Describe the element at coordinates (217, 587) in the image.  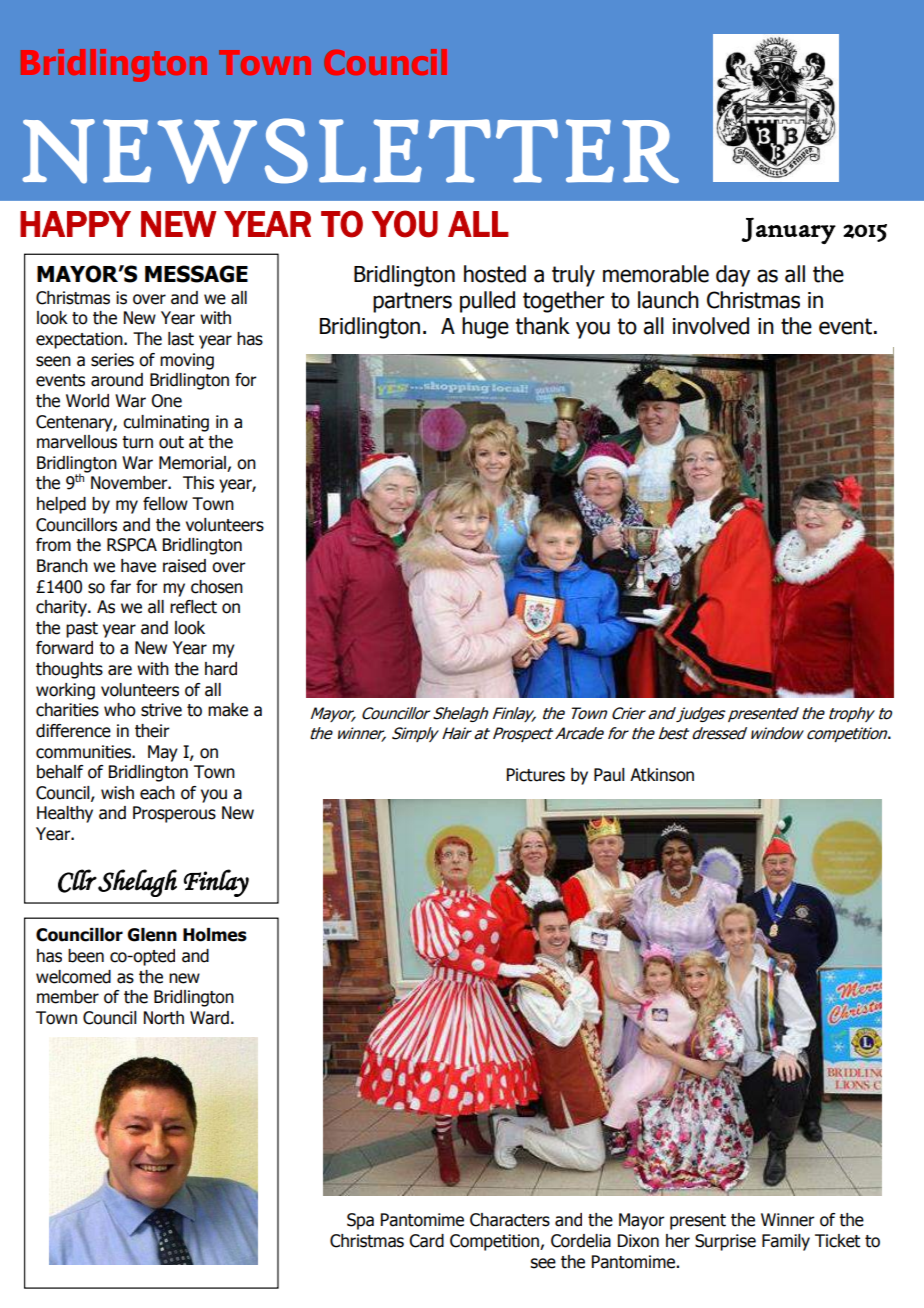
I see `chosen` at that location.
